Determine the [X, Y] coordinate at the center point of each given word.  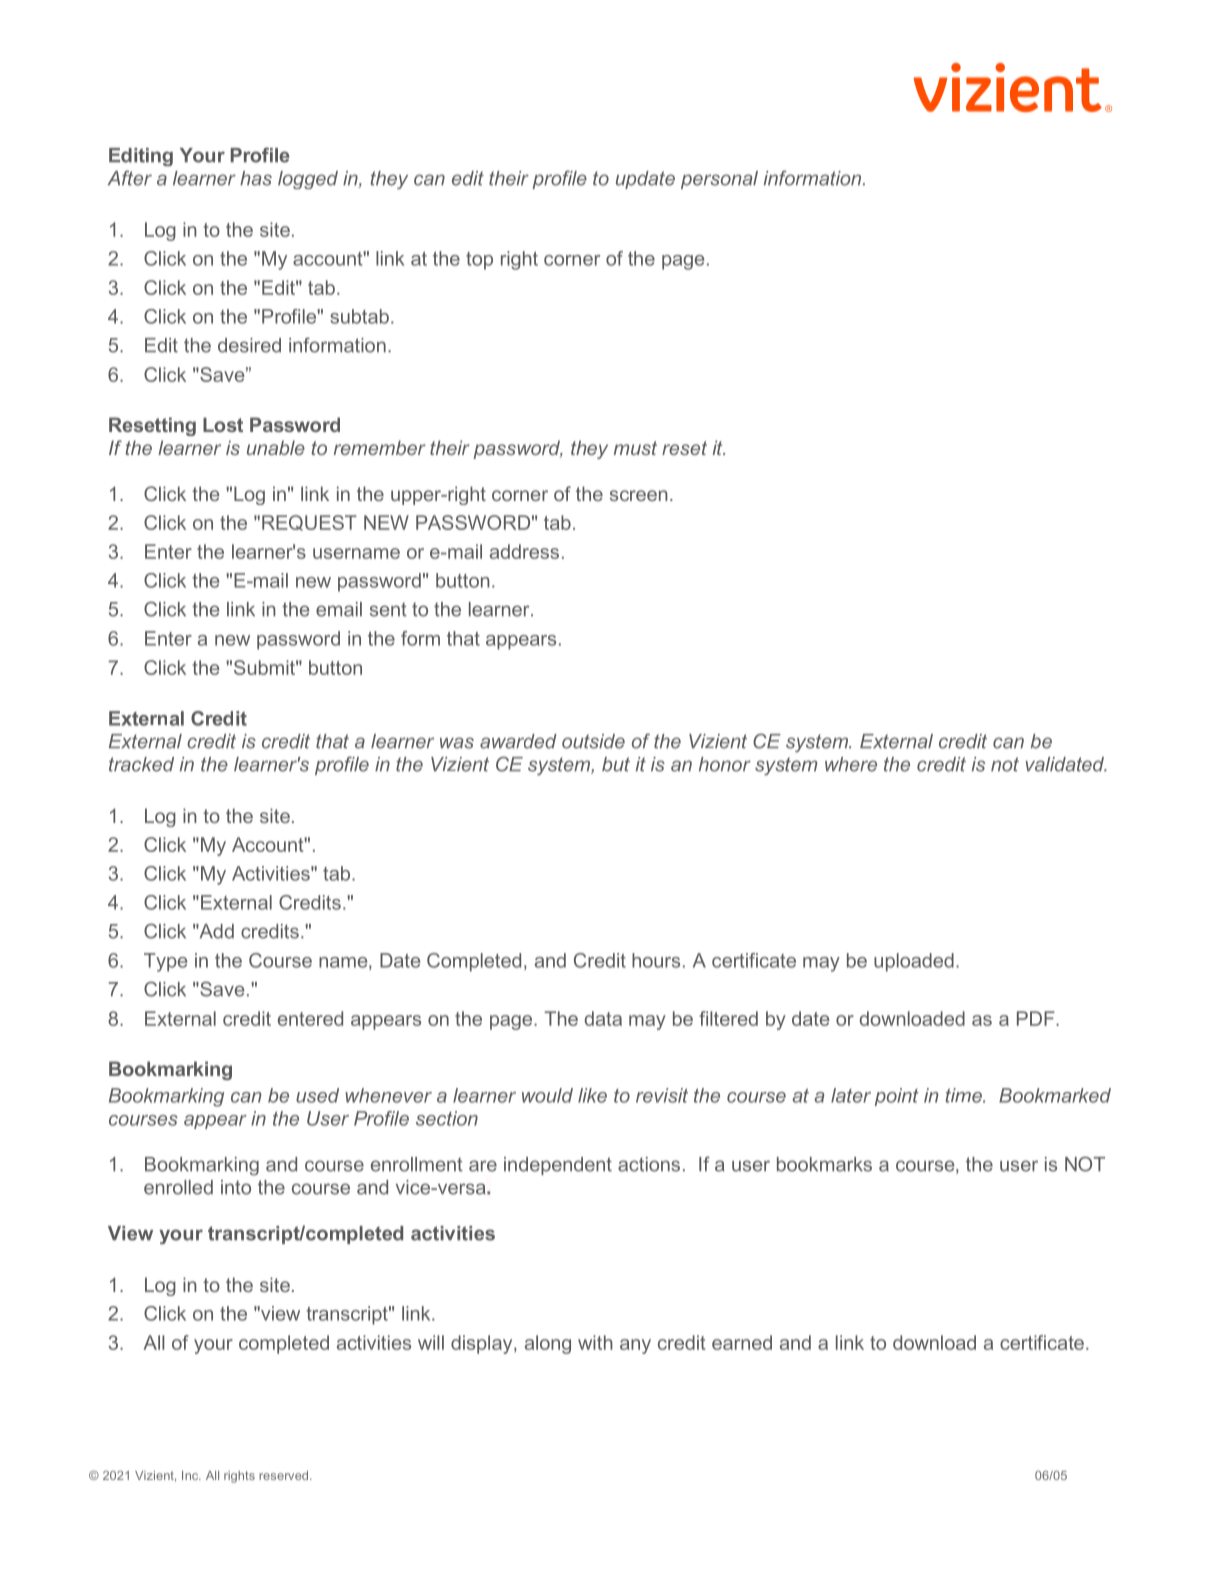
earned [742, 1342]
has [256, 178]
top [479, 261]
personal [719, 180]
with [595, 1342]
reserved [285, 1475]
